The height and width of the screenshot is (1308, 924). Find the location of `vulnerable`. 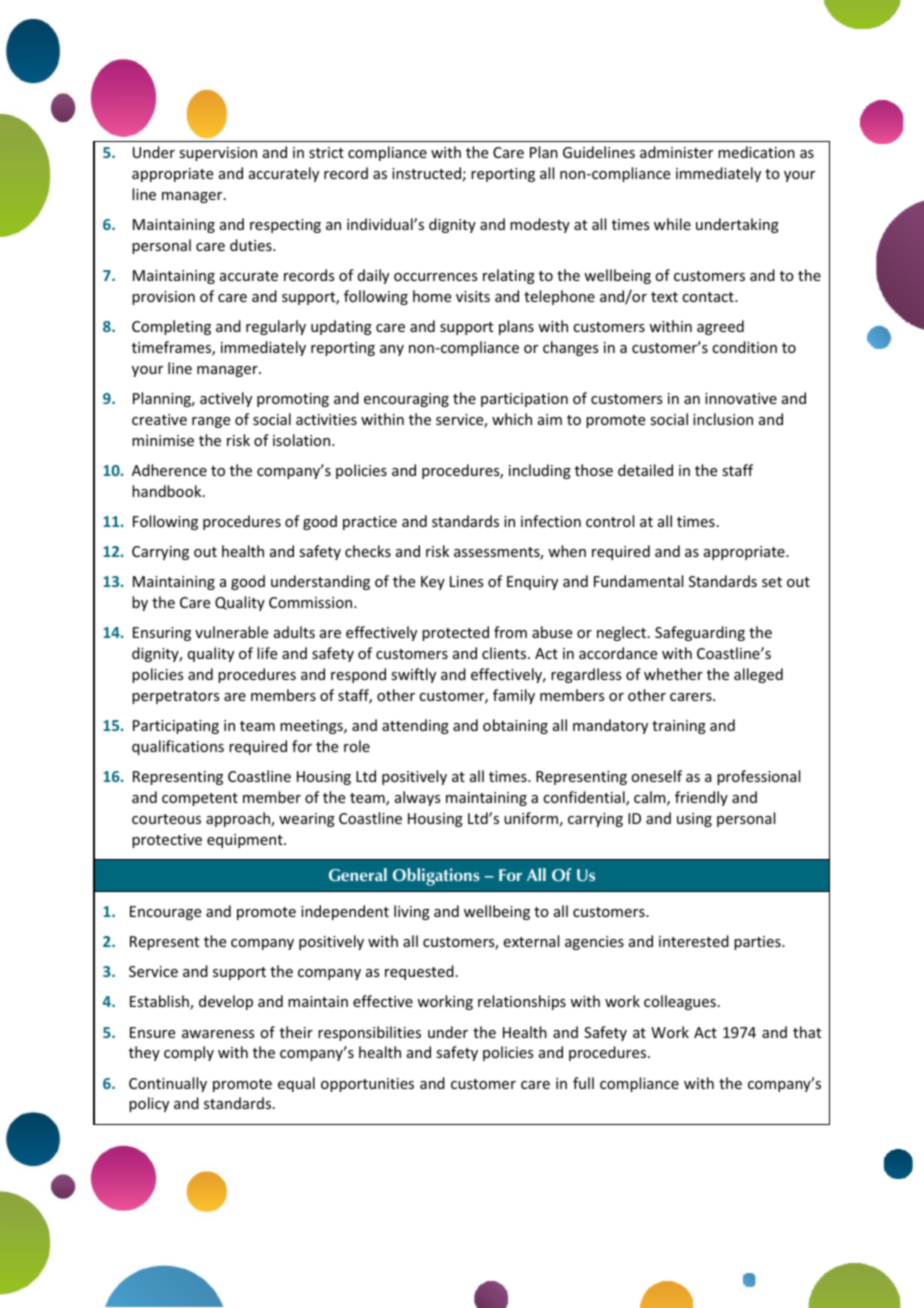

vulnerable is located at coordinates (231, 632).
